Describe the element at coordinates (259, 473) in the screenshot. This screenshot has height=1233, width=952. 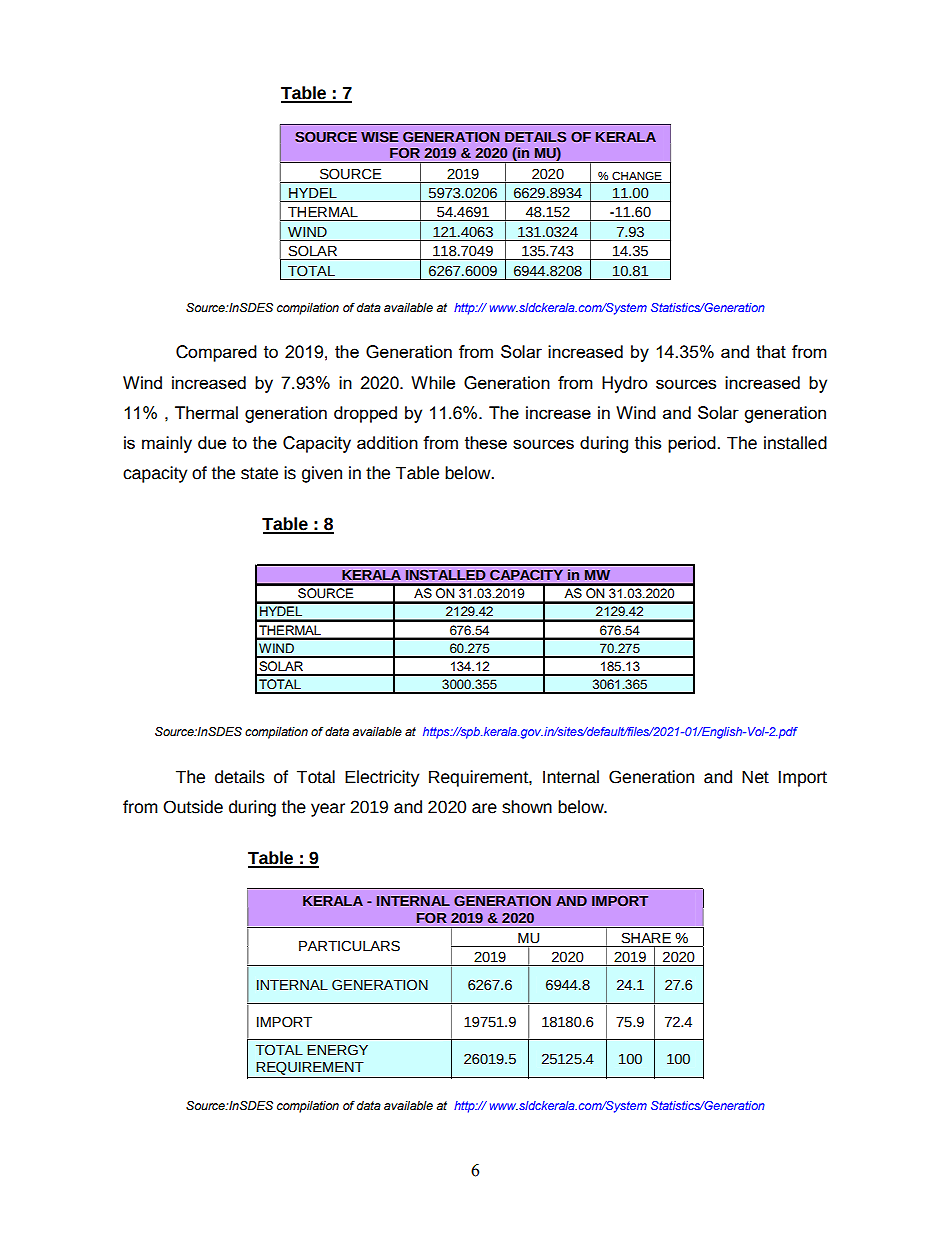
I see `state` at that location.
